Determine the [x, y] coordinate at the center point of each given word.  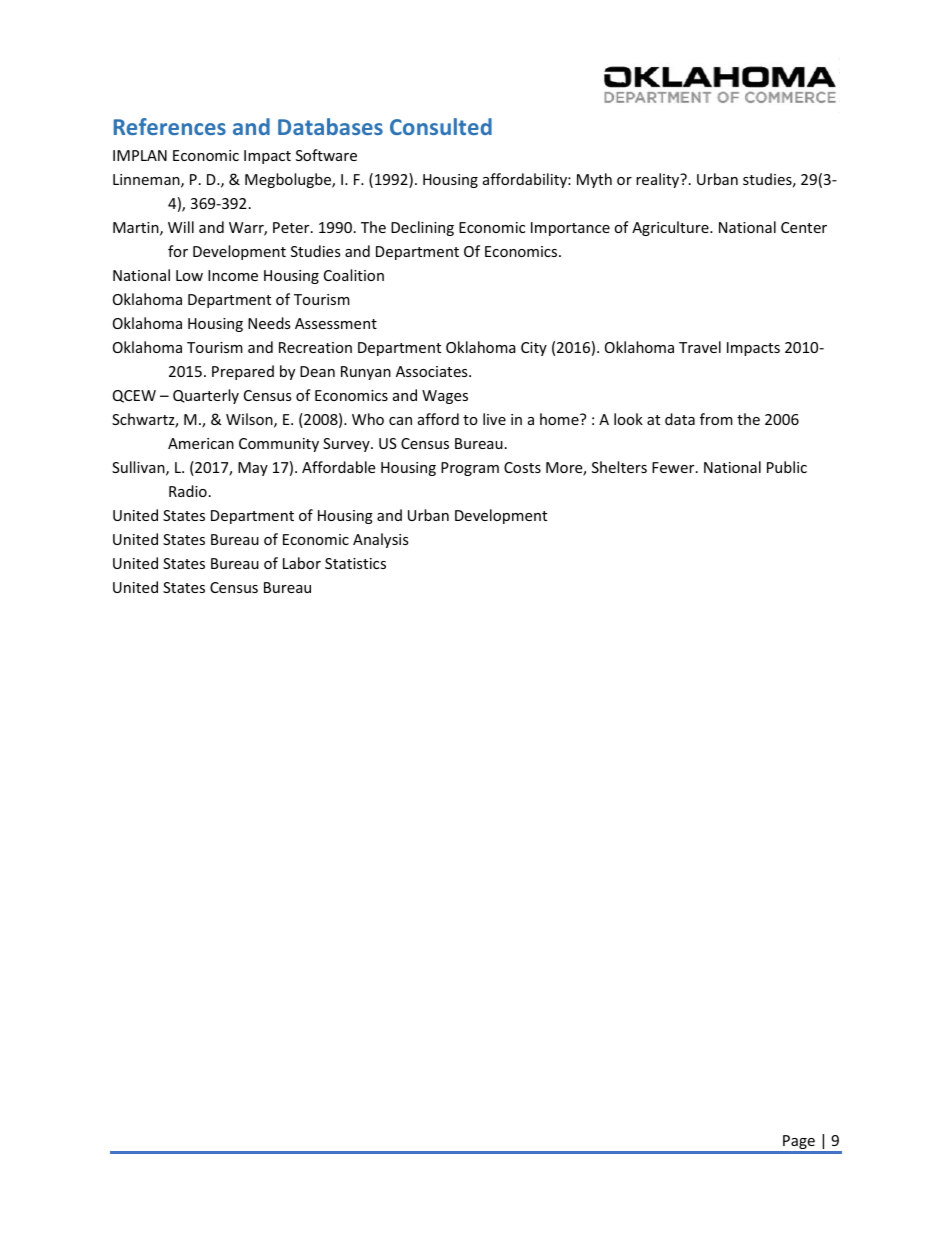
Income [233, 275]
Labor [302, 563]
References [170, 126]
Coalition [354, 275]
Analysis [381, 540]
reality [659, 180]
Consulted [441, 126]
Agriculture [671, 228]
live [494, 419]
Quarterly [206, 396]
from [716, 419]
